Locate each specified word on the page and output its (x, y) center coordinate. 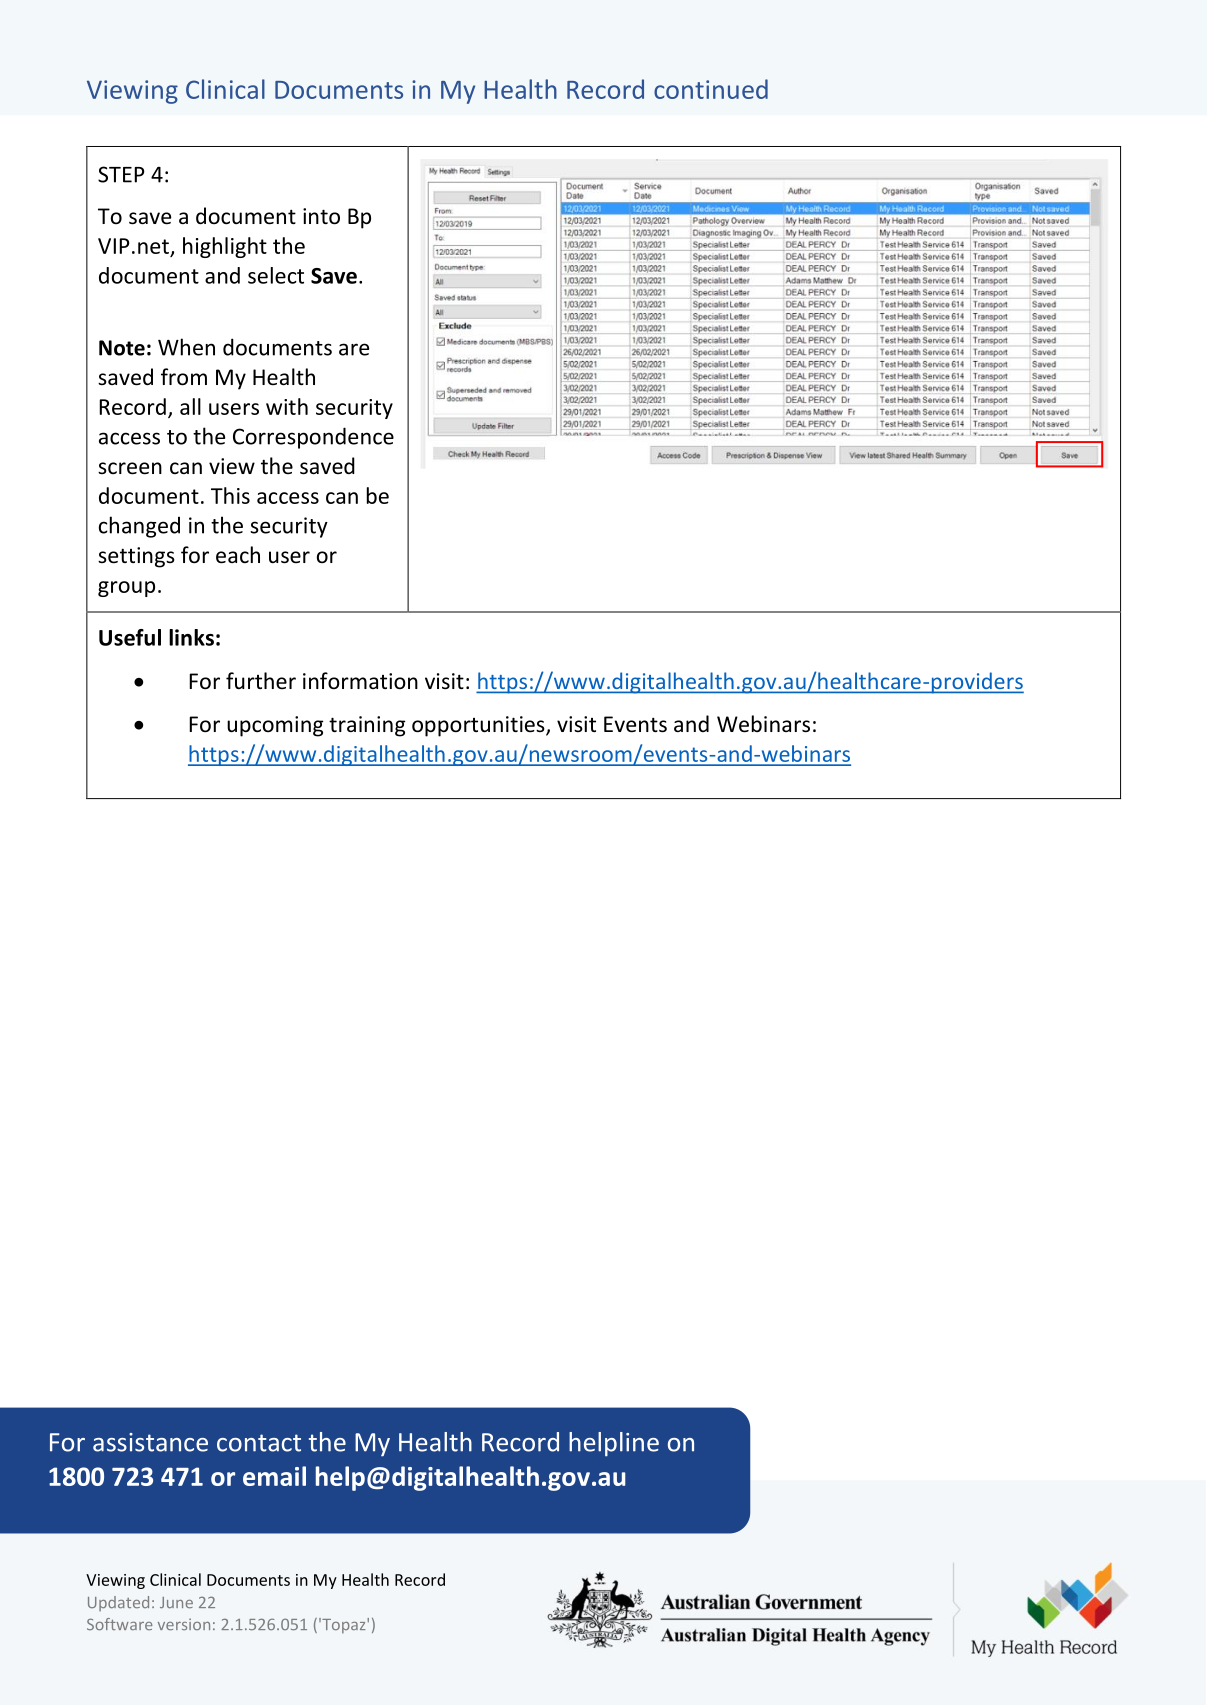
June (176, 1602)
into (321, 216)
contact (259, 1443)
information (360, 681)
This (230, 495)
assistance (150, 1442)
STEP (121, 174)
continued (711, 89)
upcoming (275, 726)
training (367, 726)
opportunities (479, 726)
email (274, 1476)
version (184, 1624)
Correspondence (313, 438)
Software (120, 1624)
